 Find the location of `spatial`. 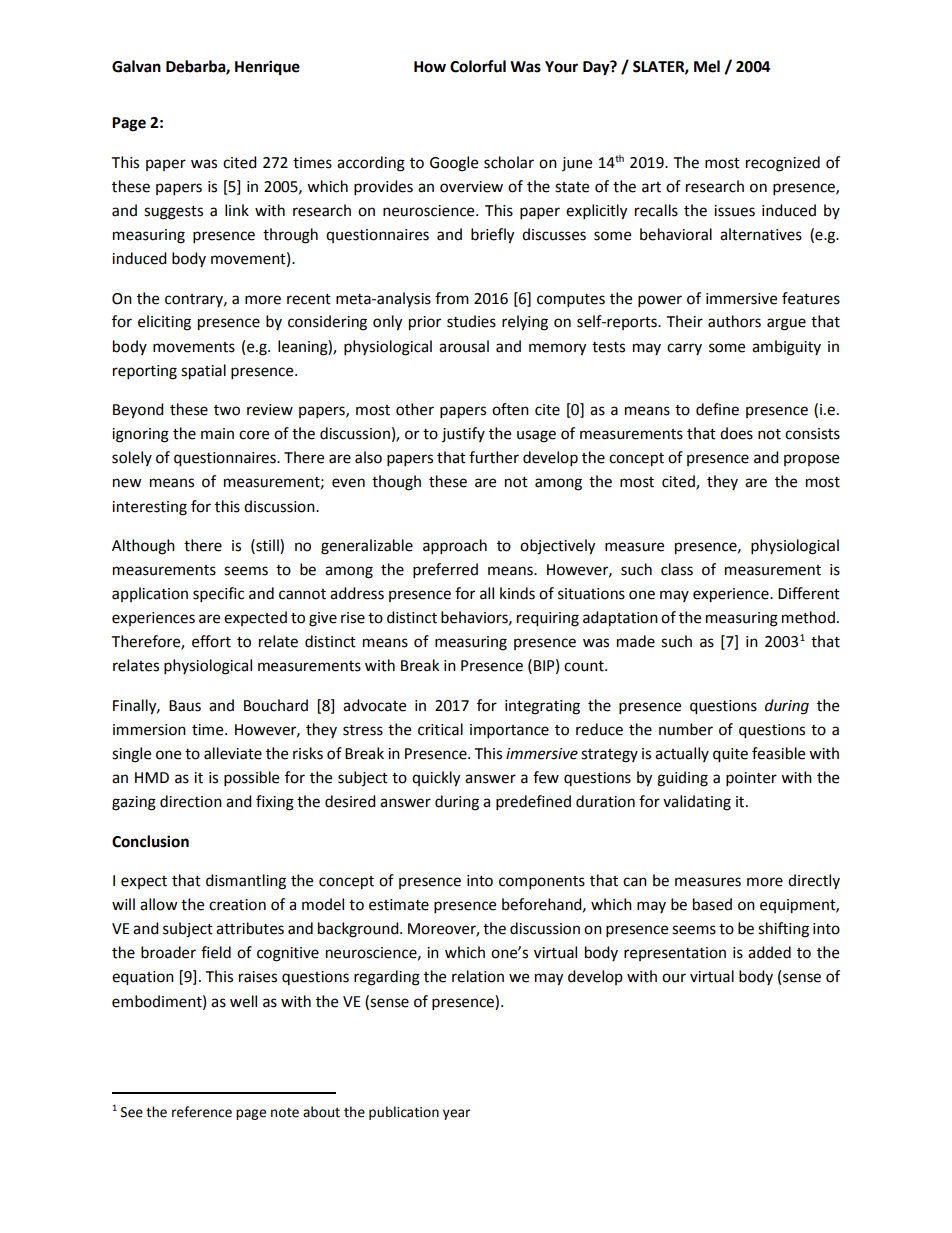

spatial is located at coordinates (203, 372).
